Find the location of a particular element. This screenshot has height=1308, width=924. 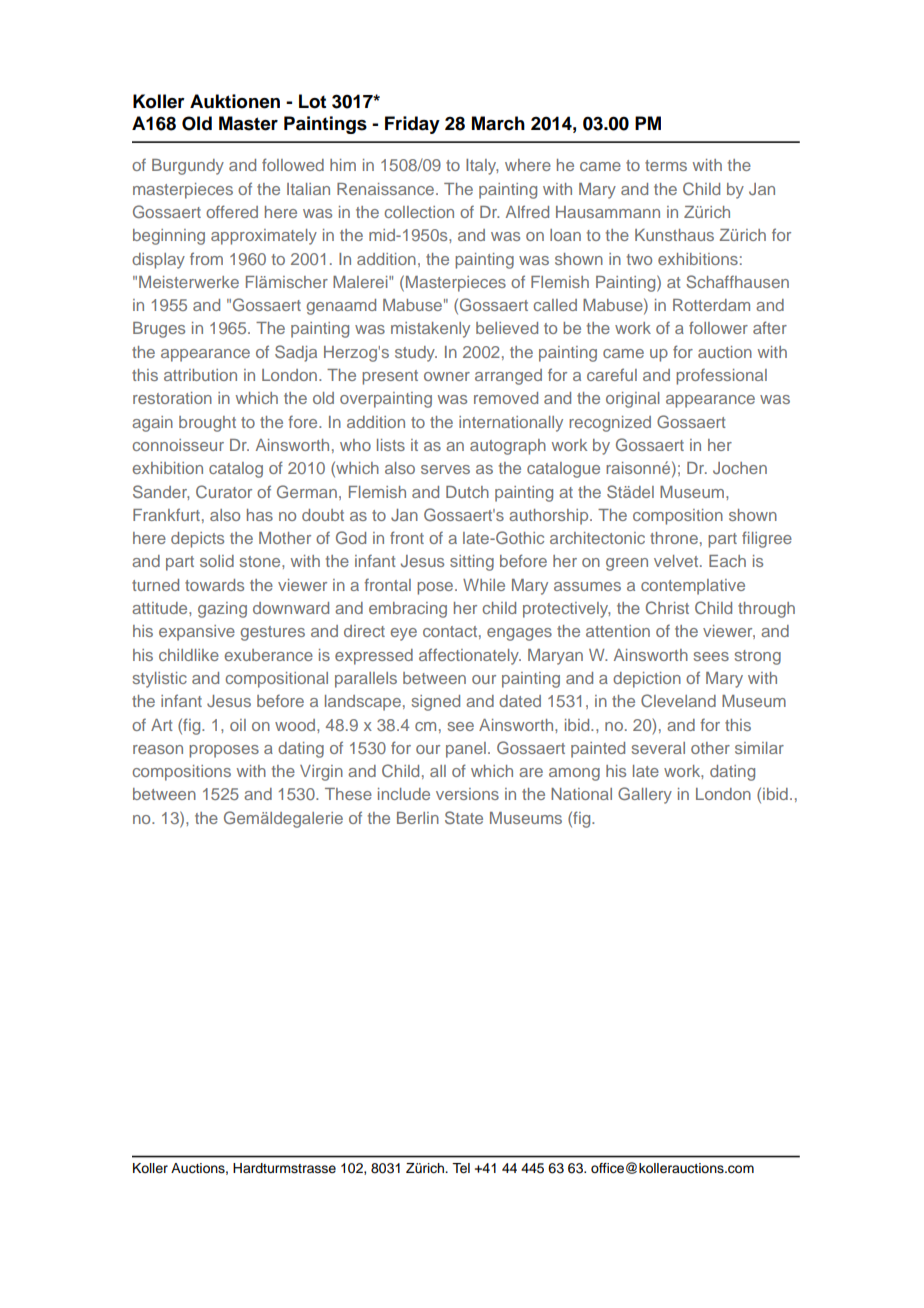

March is located at coordinates (498, 123).
